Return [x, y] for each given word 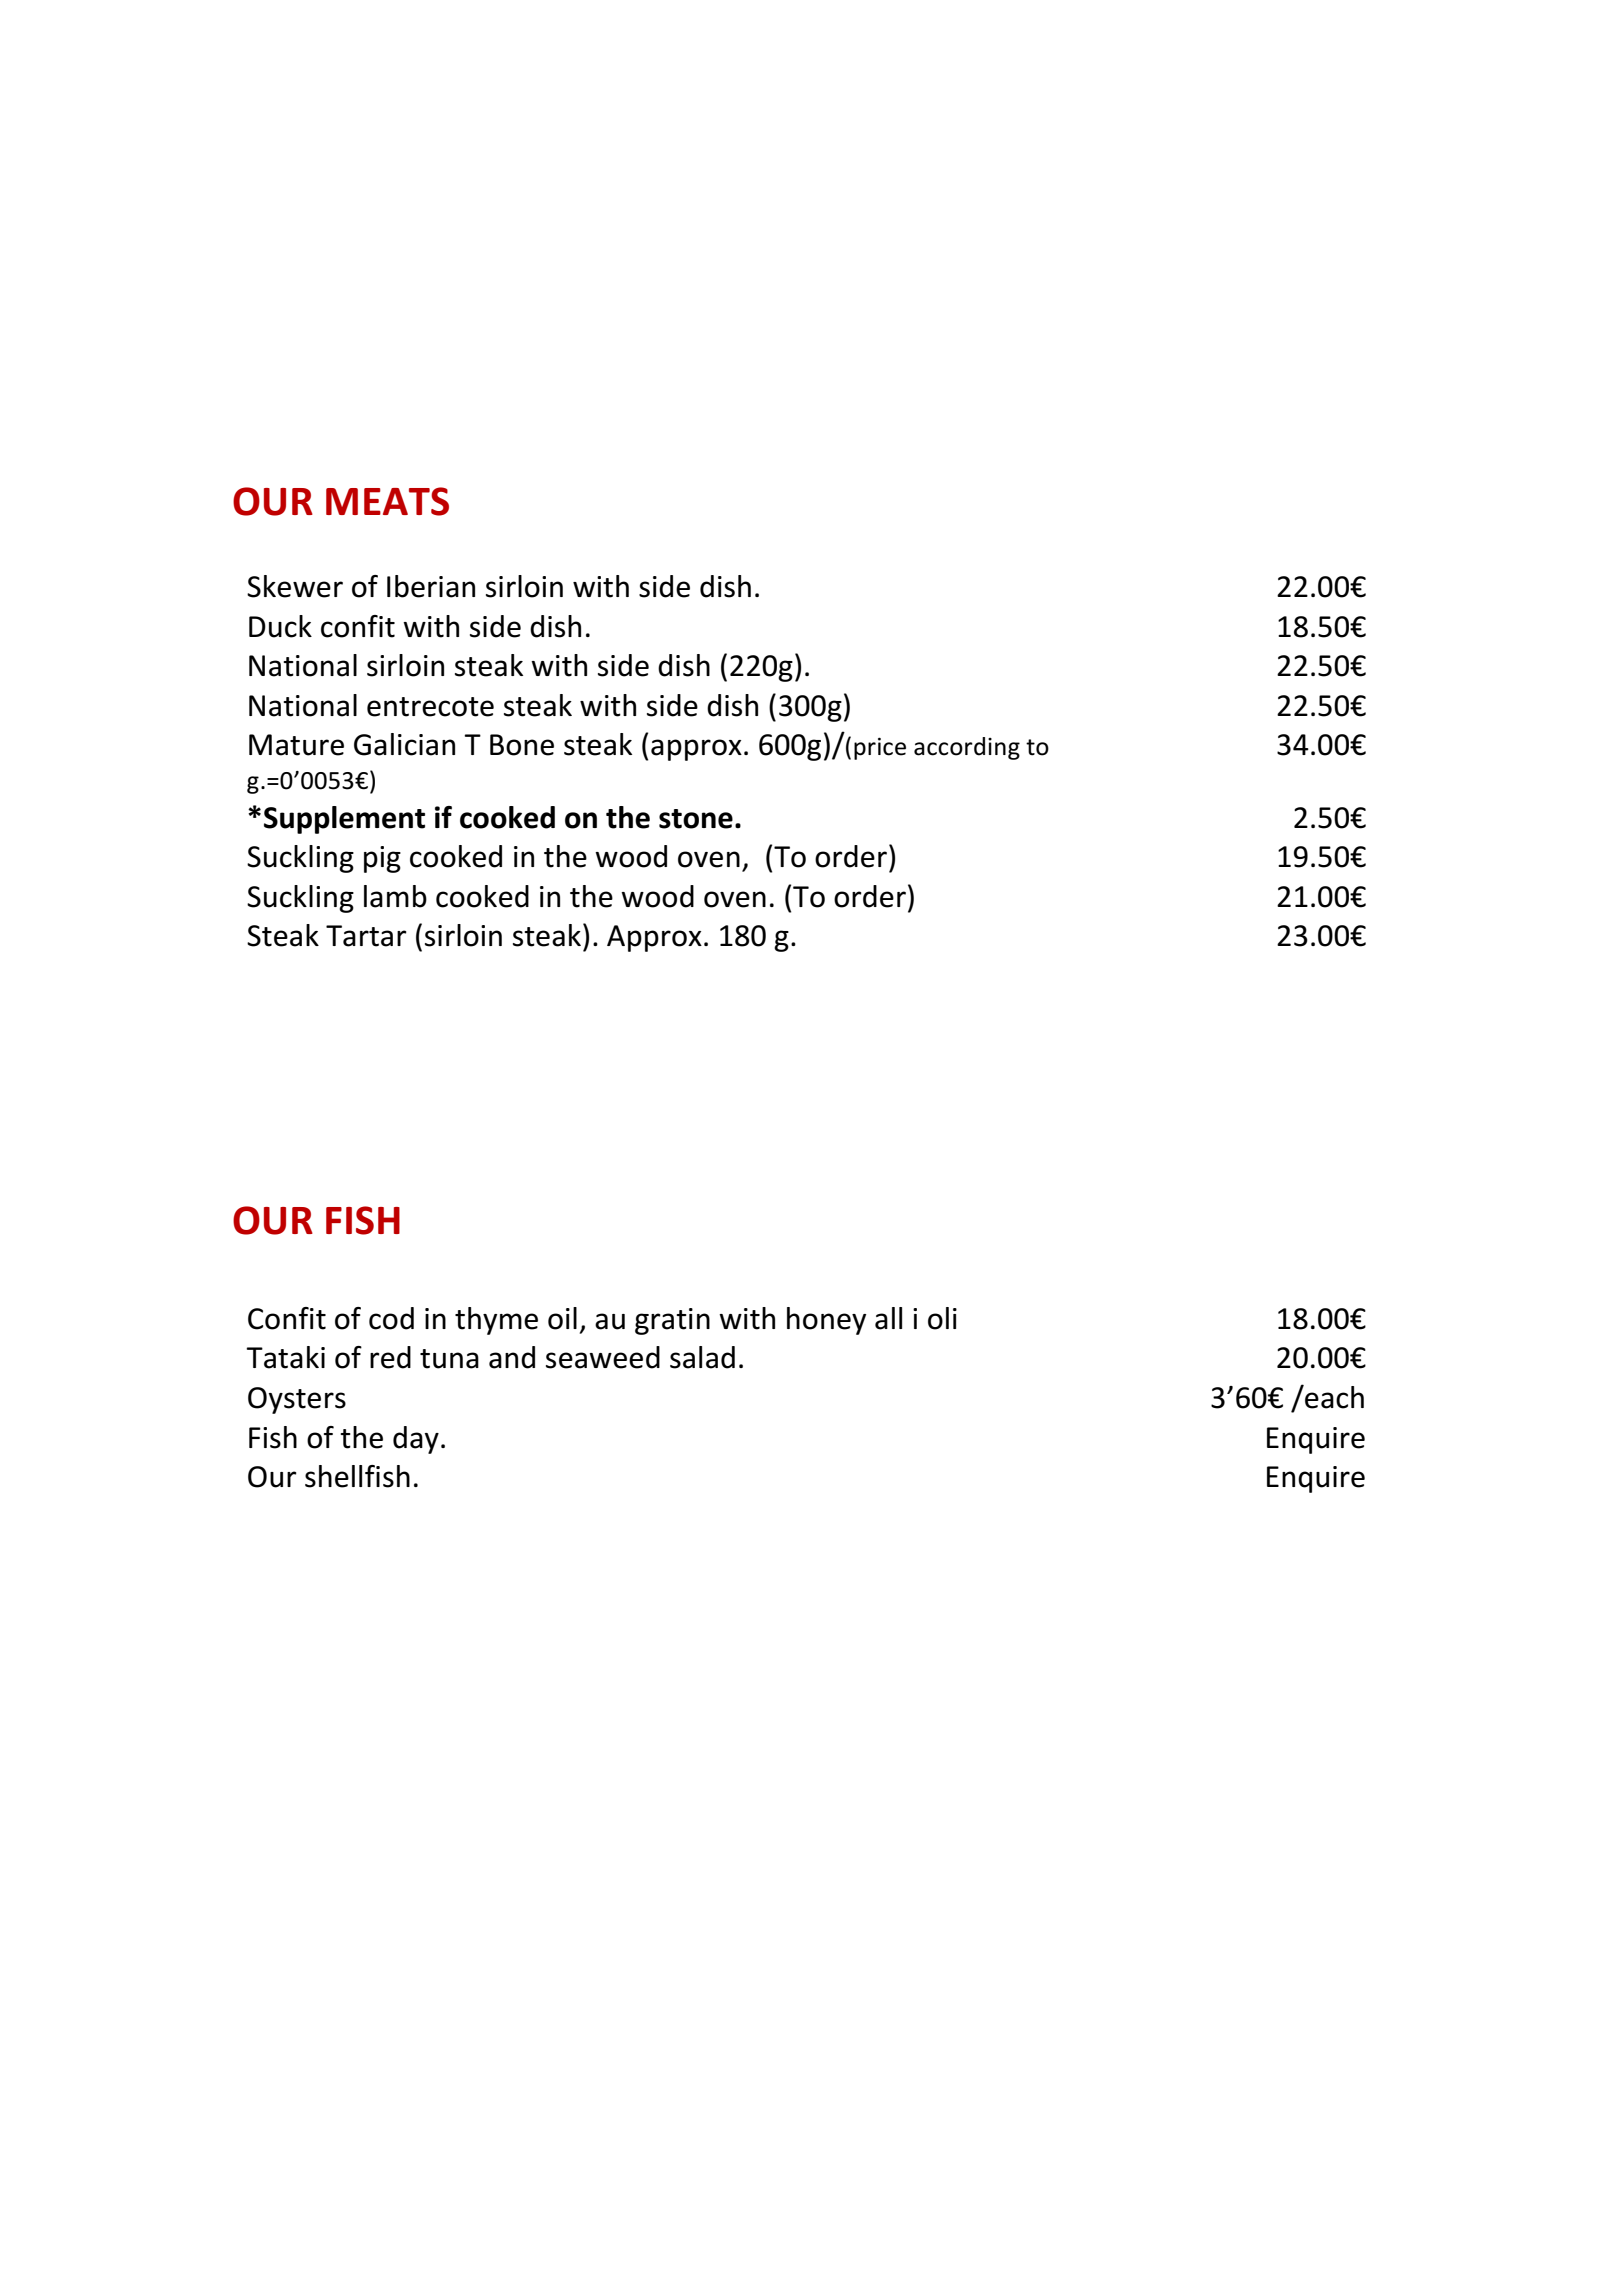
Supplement [344, 820]
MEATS [387, 501]
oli [942, 1318]
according [967, 748]
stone [696, 819]
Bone [522, 745]
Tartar [366, 936]
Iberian [431, 586]
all [888, 1318]
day [416, 1440]
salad [702, 1357]
